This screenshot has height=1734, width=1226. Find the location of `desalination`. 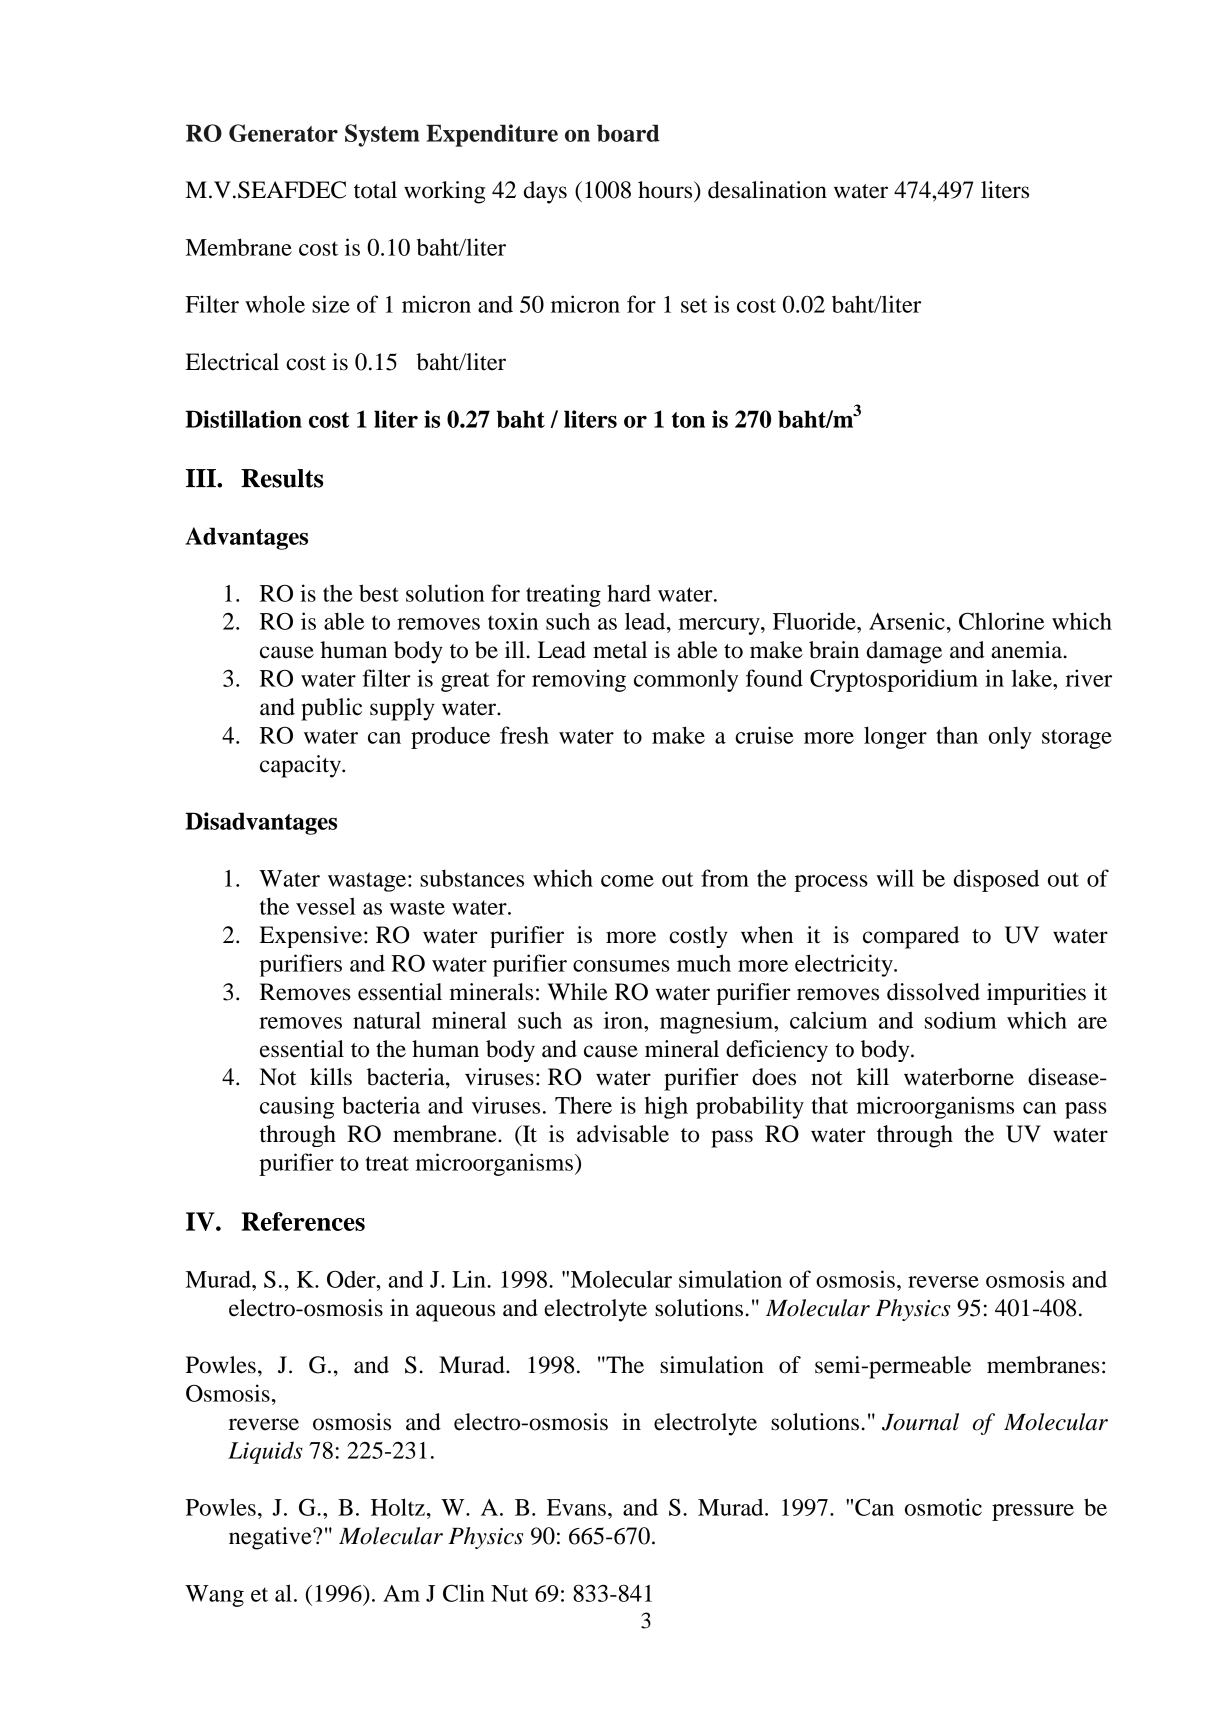

desalination is located at coordinates (767, 190).
